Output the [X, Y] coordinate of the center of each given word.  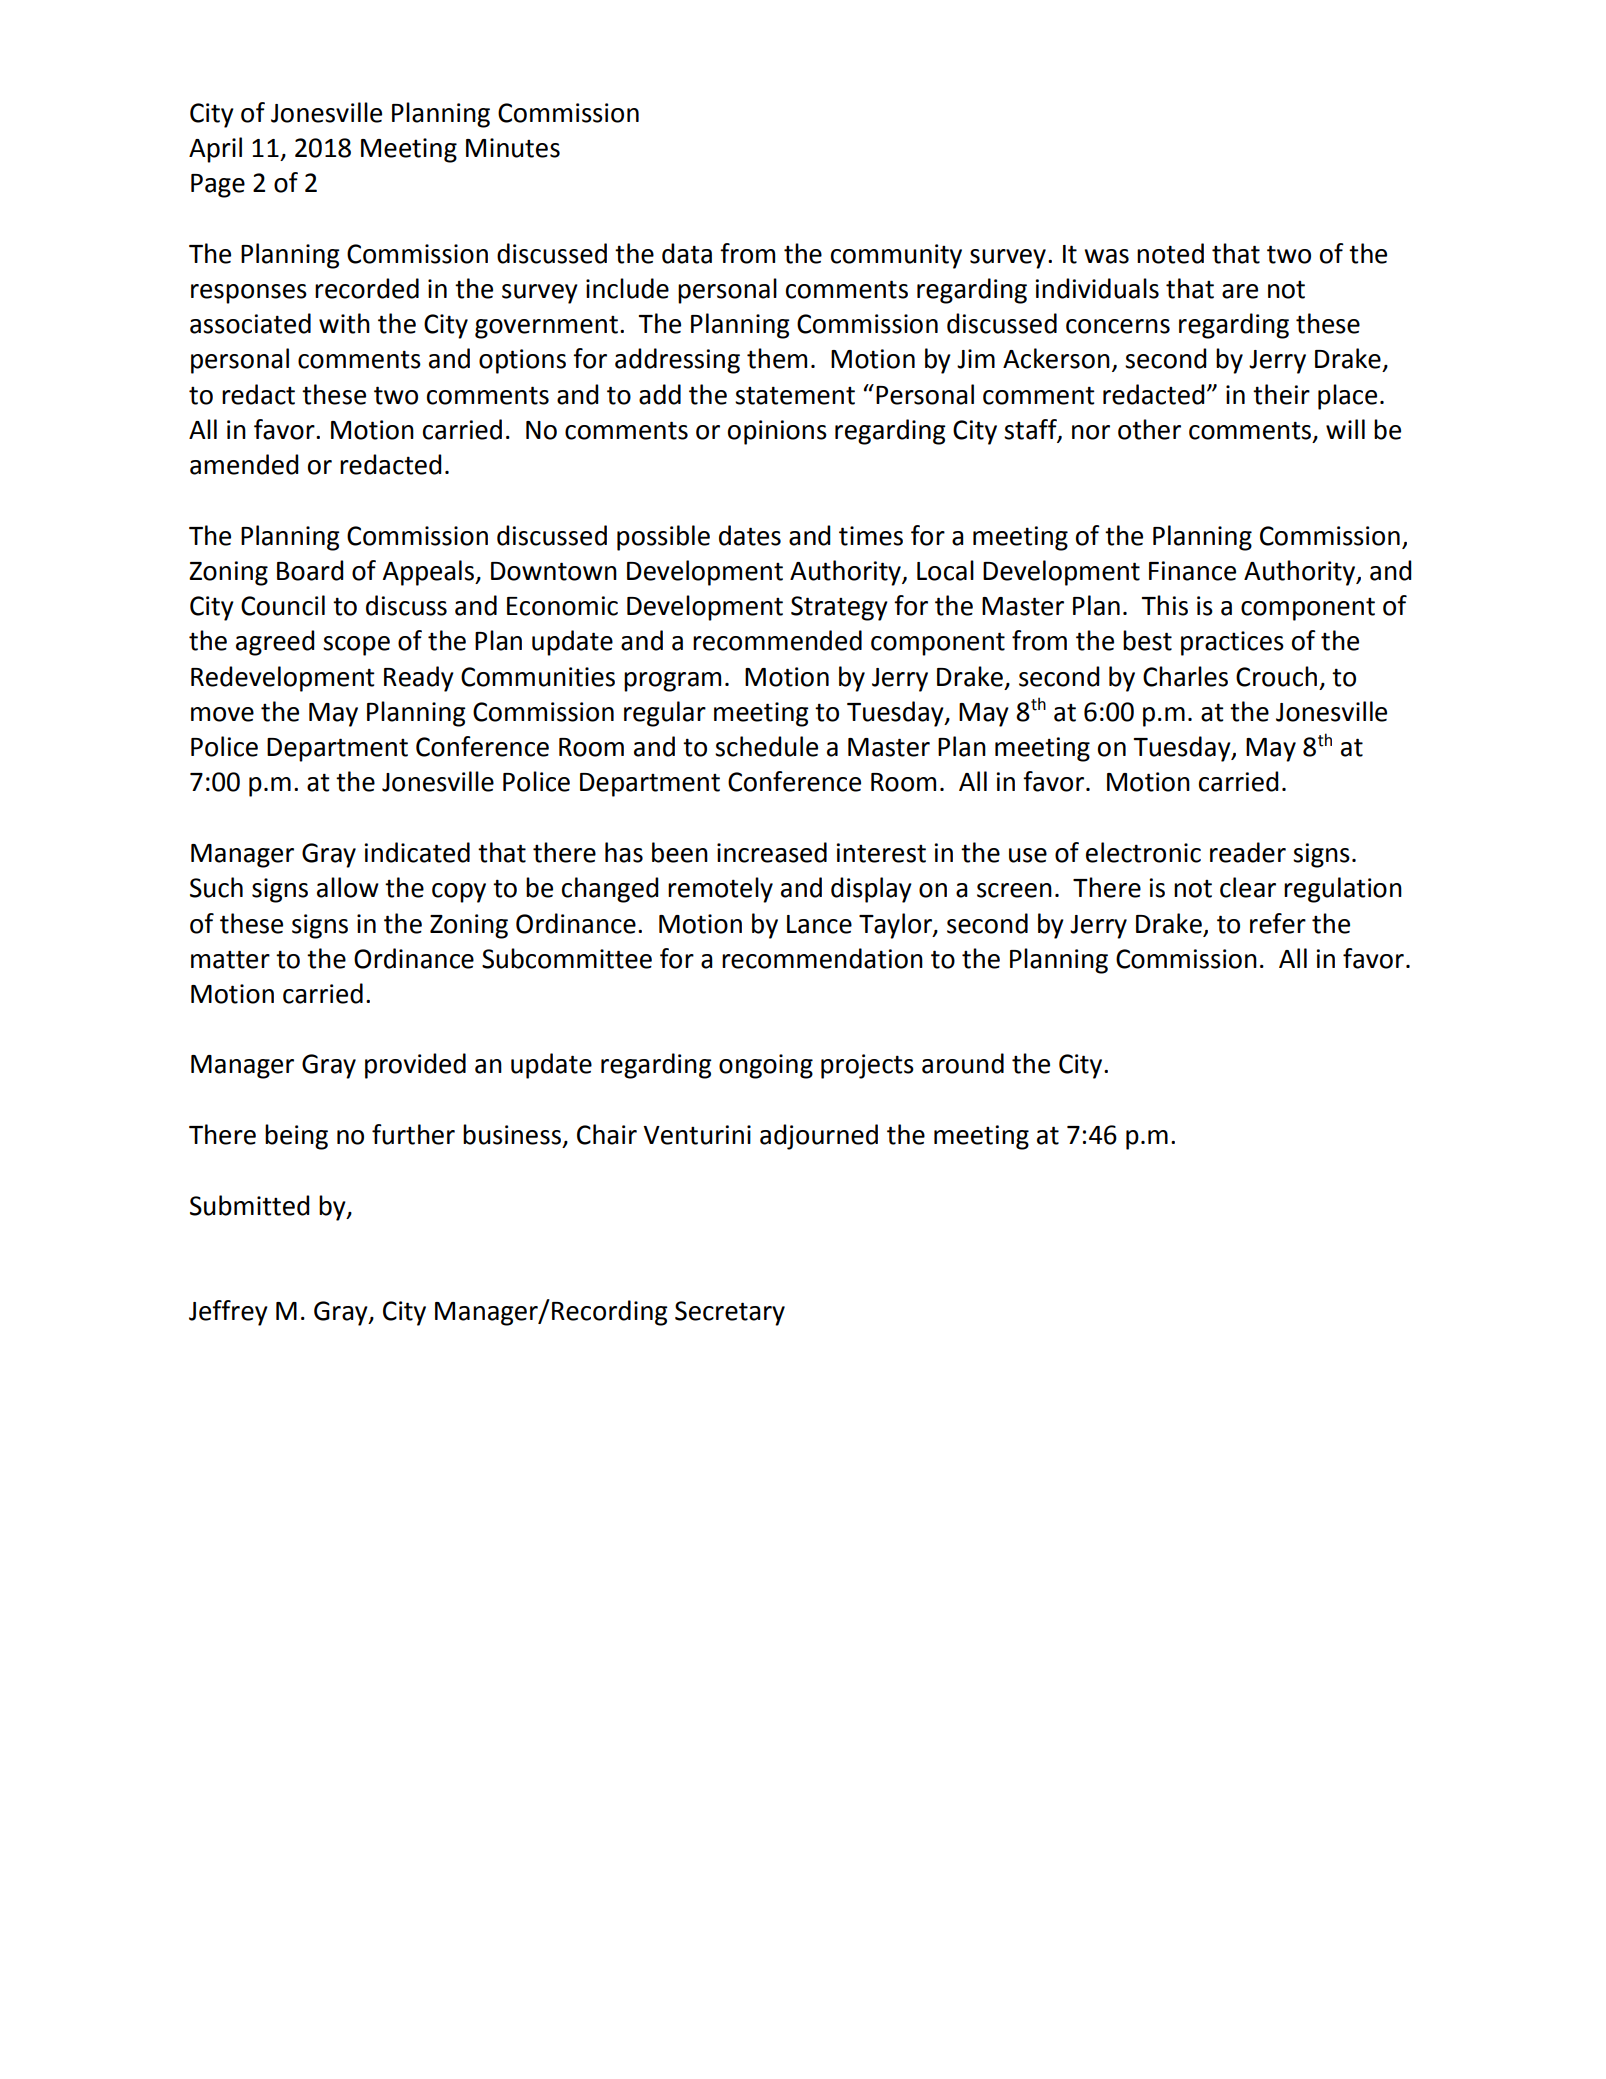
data [687, 253]
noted [1170, 253]
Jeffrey [228, 1313]
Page [218, 186]
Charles [1185, 676]
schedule [766, 746]
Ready [419, 679]
